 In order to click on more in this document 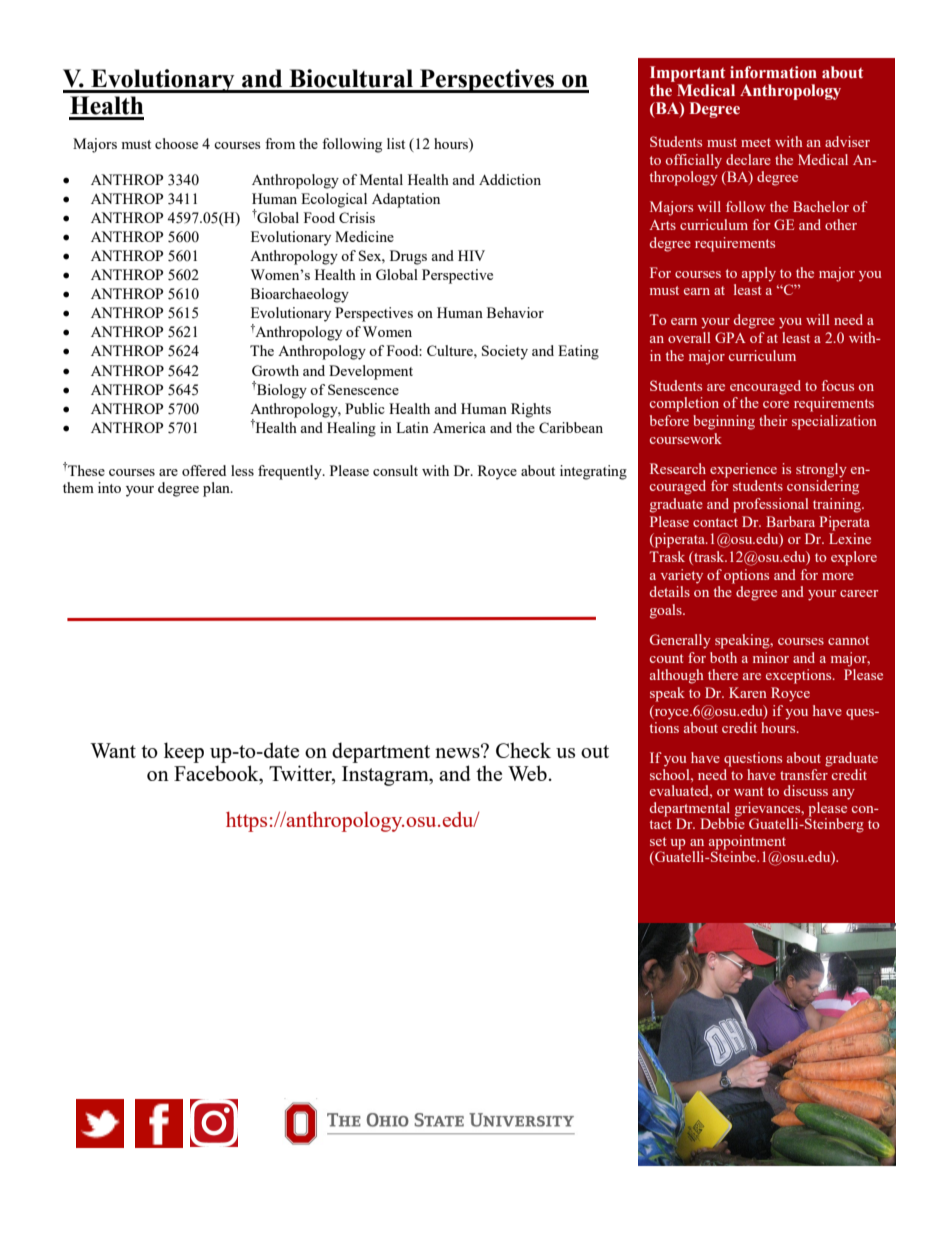, I will do `click(838, 576)`.
